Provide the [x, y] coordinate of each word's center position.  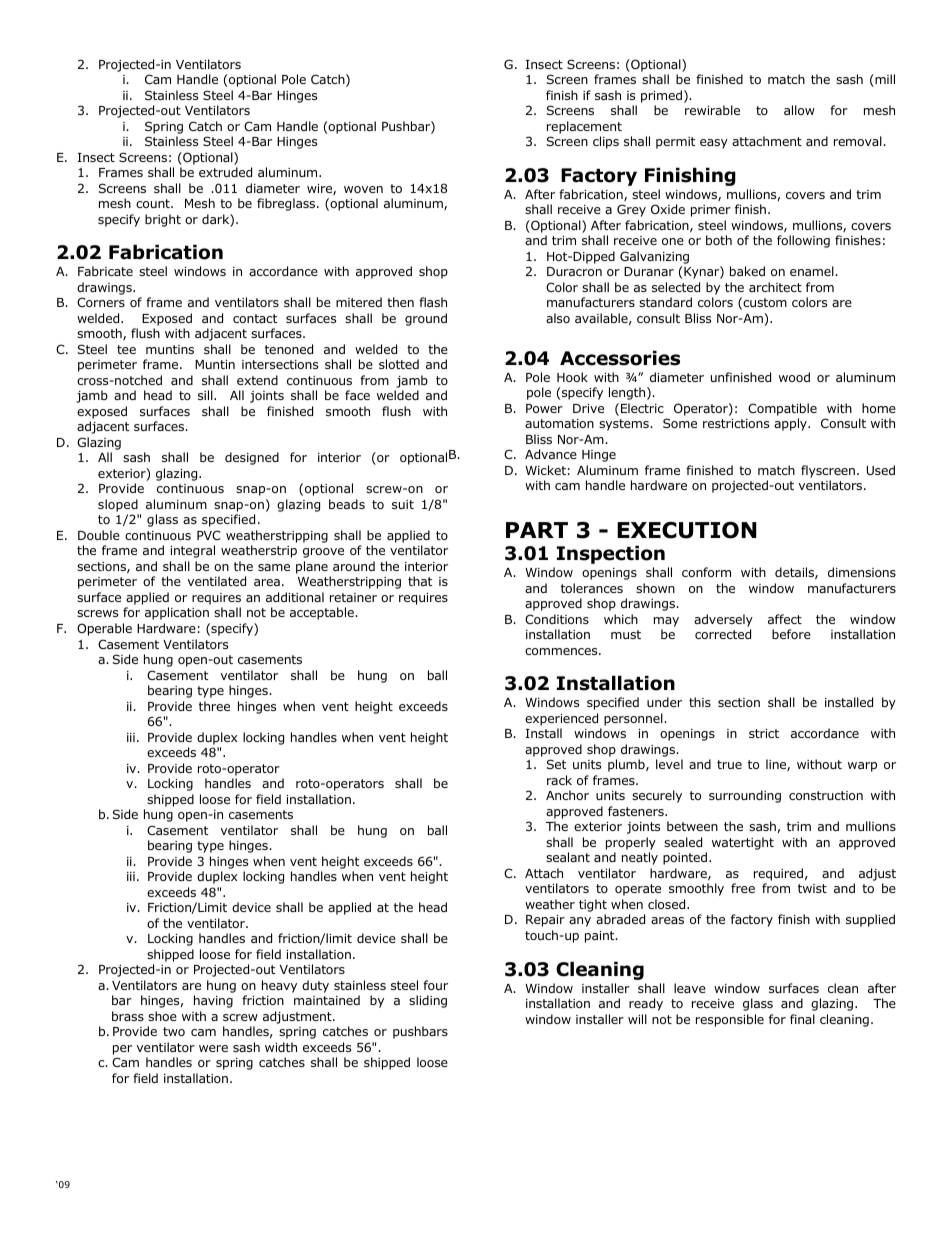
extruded [225, 172]
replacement [584, 127]
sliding [428, 1001]
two [174, 1031]
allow [799, 110]
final [802, 1019]
